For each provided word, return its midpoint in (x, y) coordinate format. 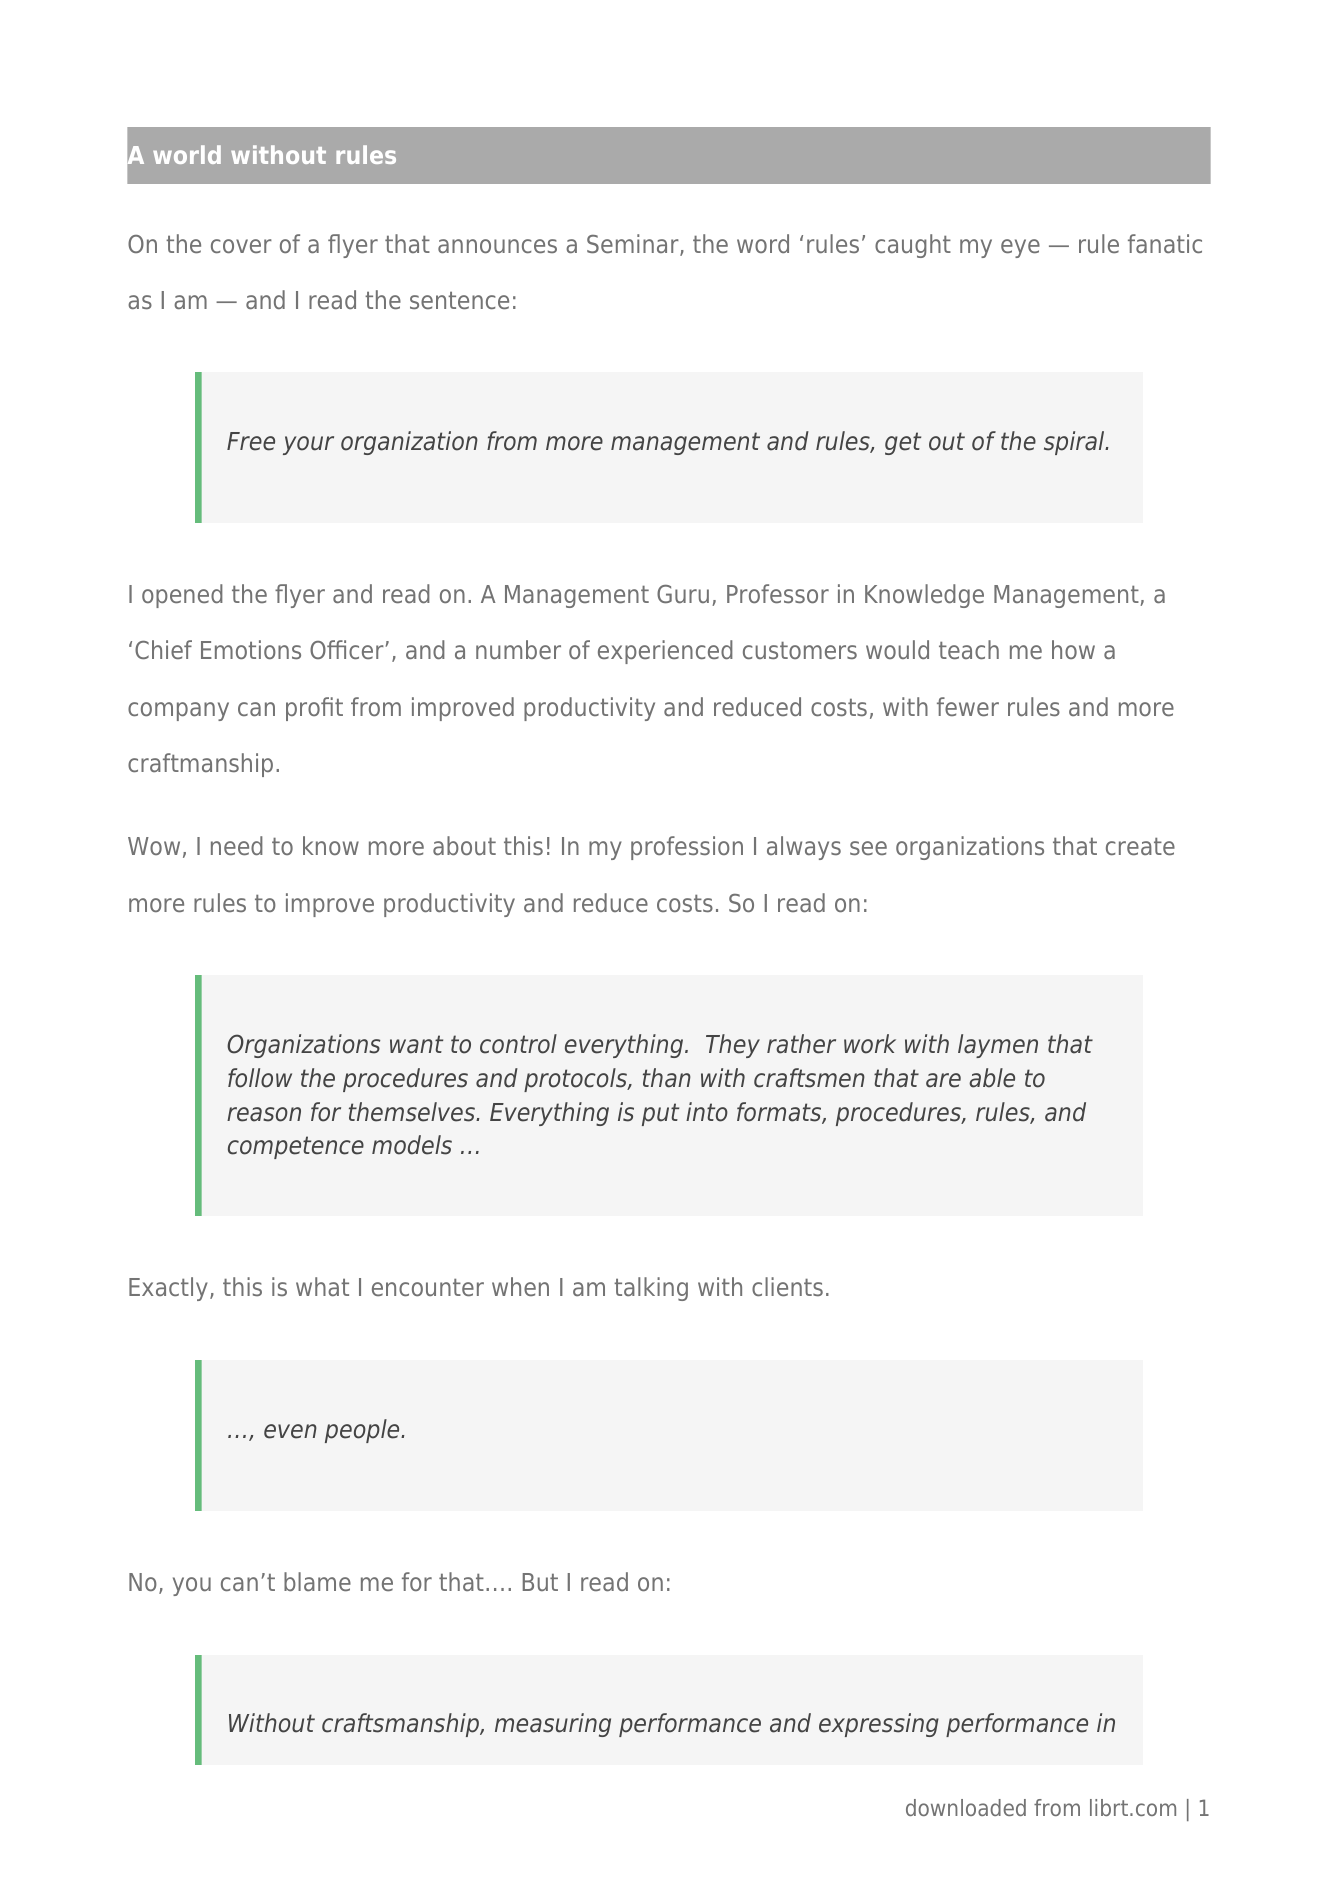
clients (787, 1286)
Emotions (251, 649)
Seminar (634, 245)
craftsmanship (401, 1725)
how (1073, 649)
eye (1020, 248)
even (290, 1431)
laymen (998, 1046)
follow (260, 1078)
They (733, 1046)
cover (241, 246)
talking (651, 1289)
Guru (683, 594)
